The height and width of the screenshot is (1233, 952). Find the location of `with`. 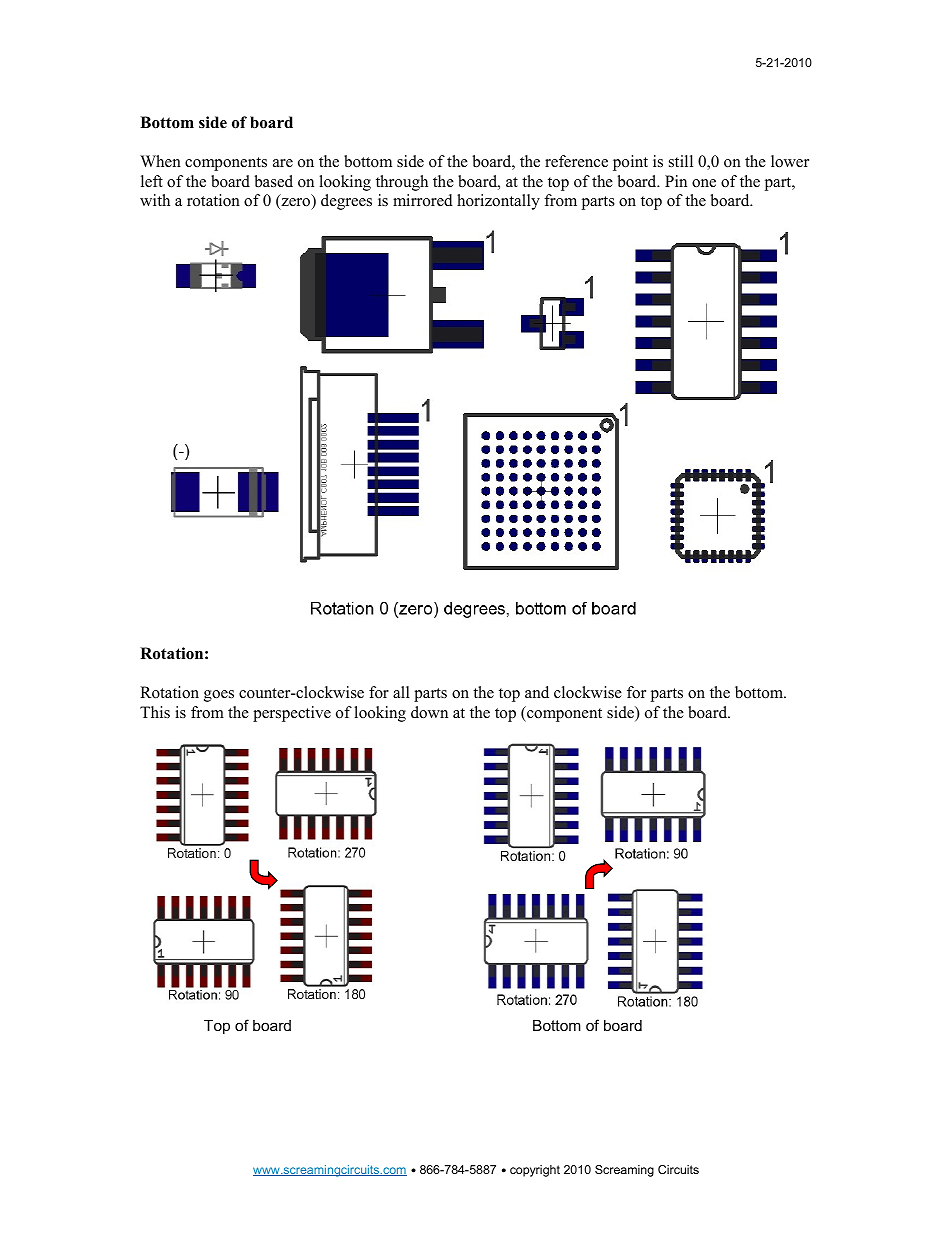

with is located at coordinates (155, 200).
